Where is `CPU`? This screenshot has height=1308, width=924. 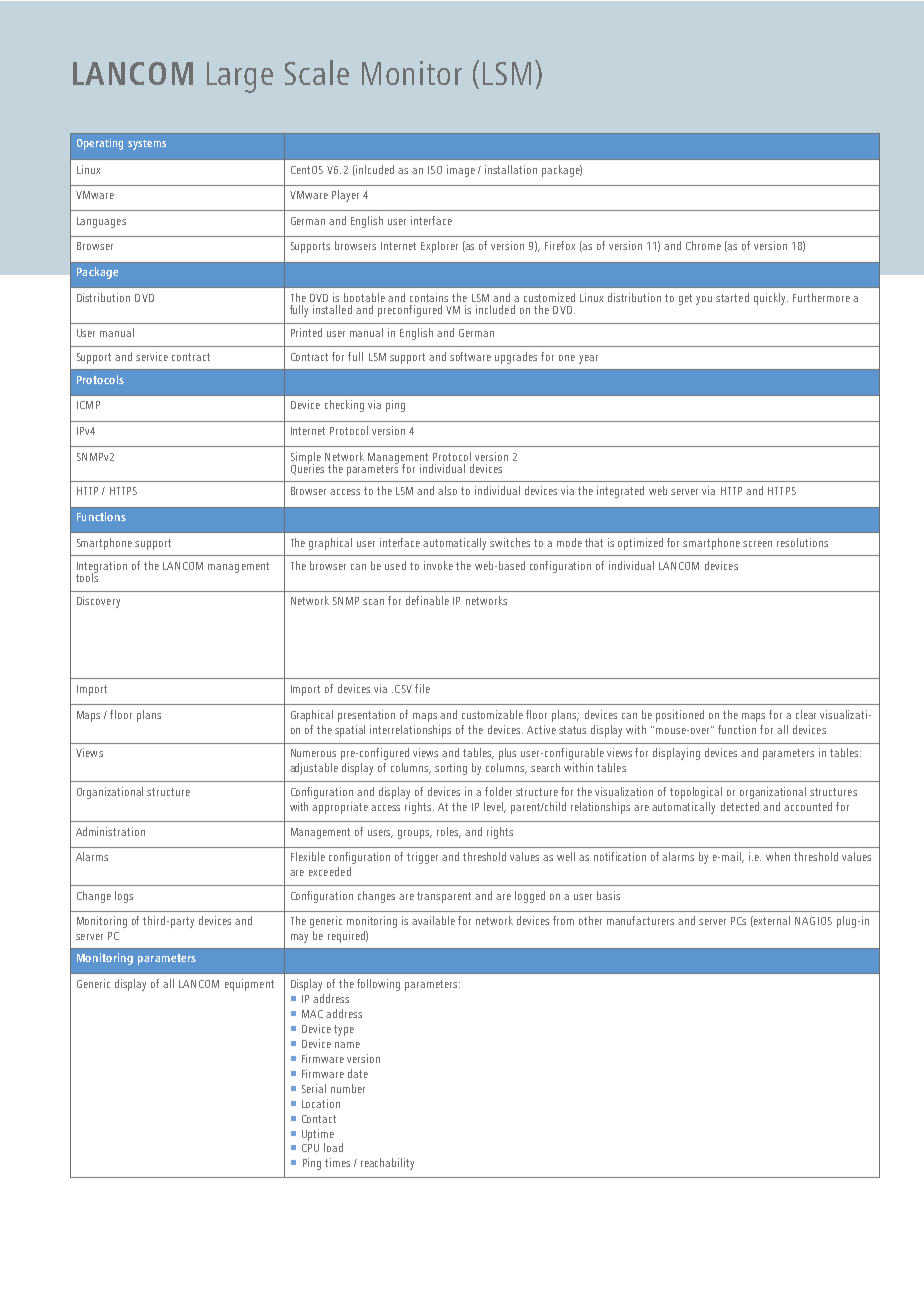 CPU is located at coordinates (310, 1148).
